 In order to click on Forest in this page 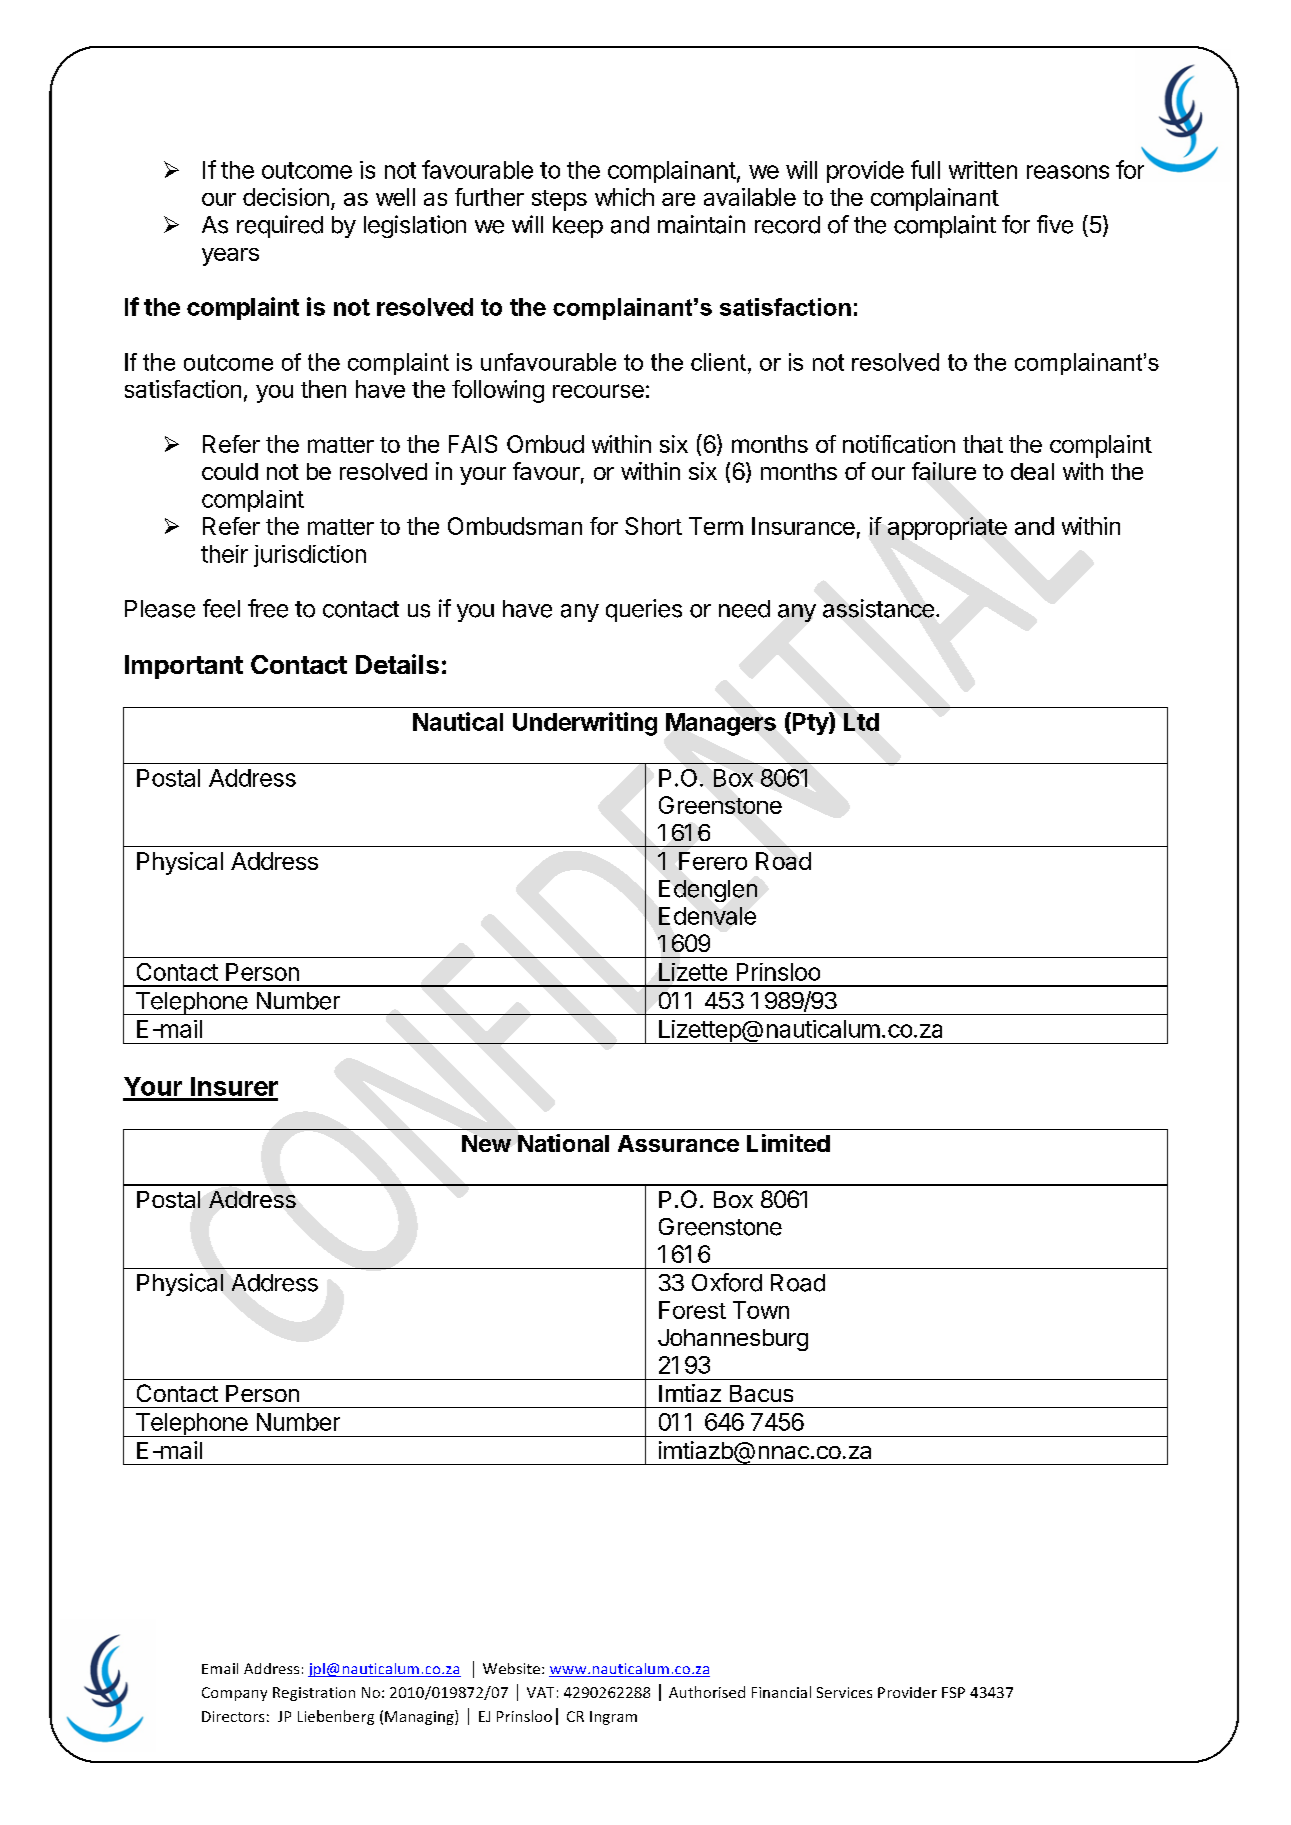, I will do `click(692, 1310)`.
